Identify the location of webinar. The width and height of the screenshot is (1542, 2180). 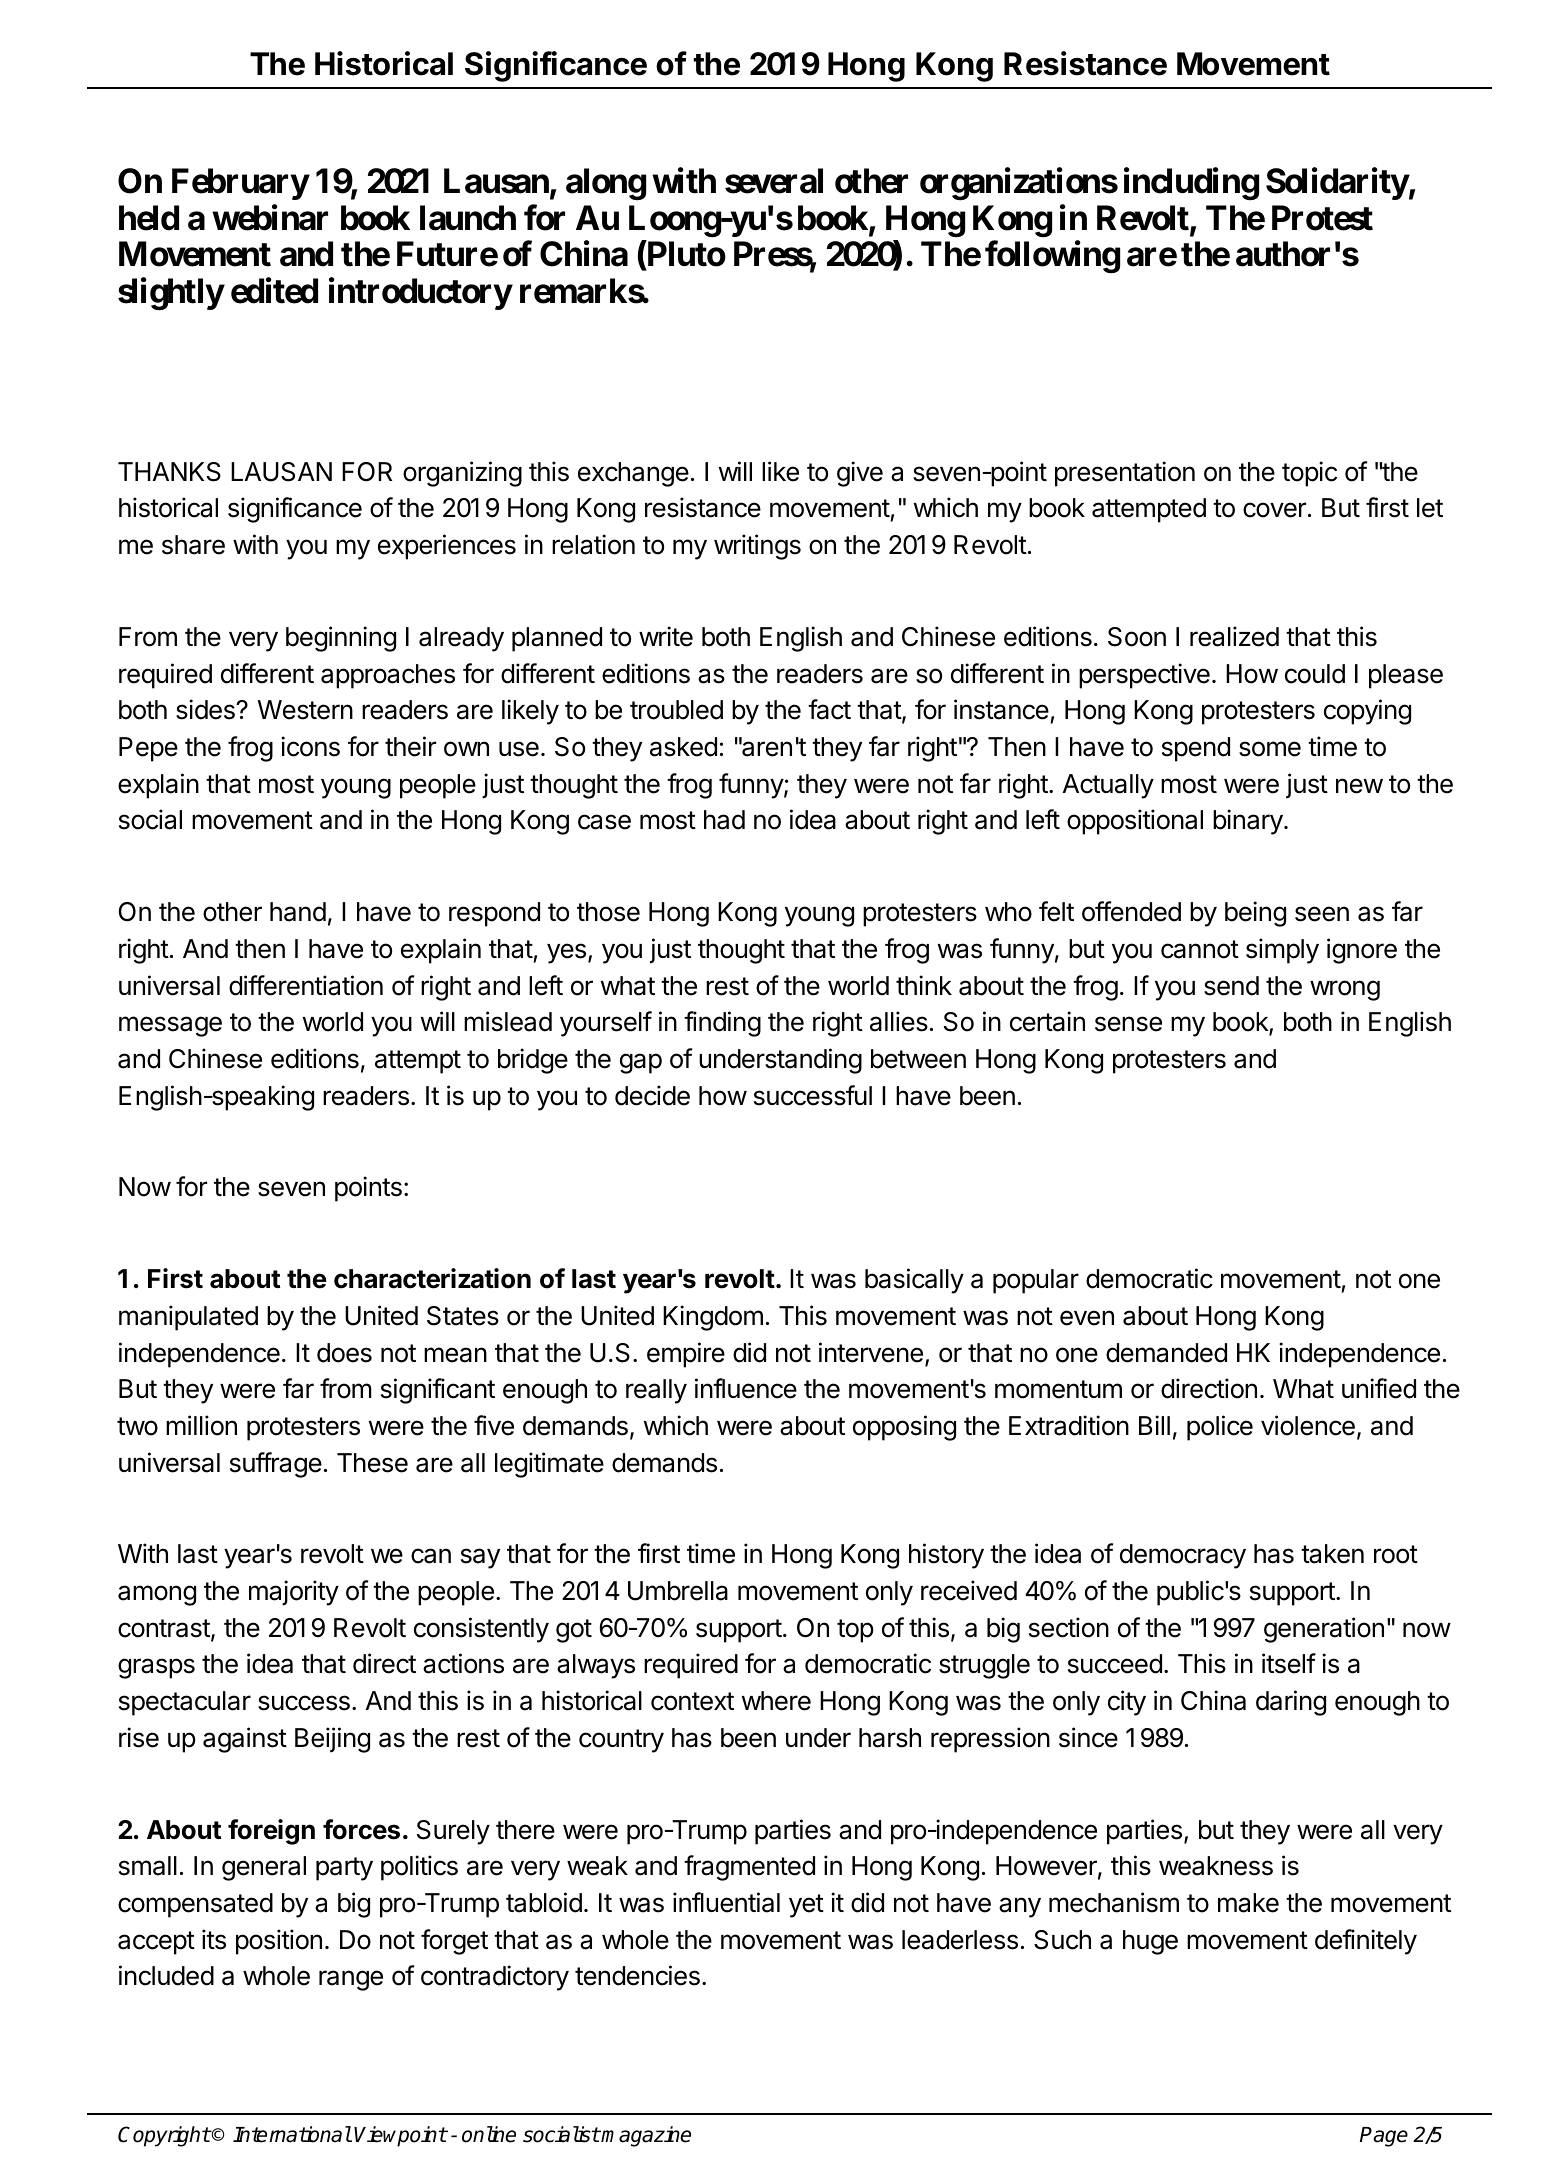
(270, 218).
